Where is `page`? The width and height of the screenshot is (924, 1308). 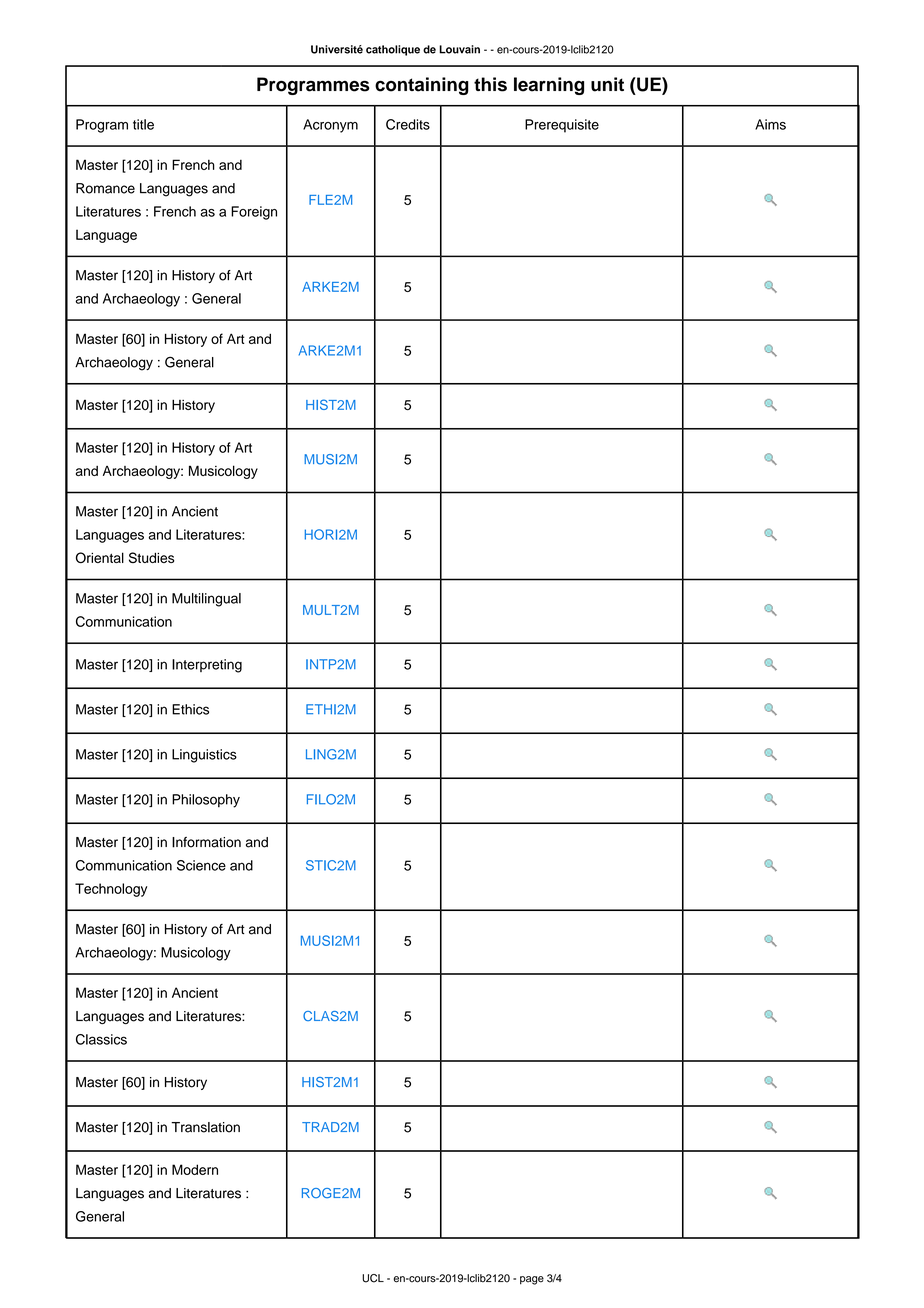 page is located at coordinates (532, 1280).
